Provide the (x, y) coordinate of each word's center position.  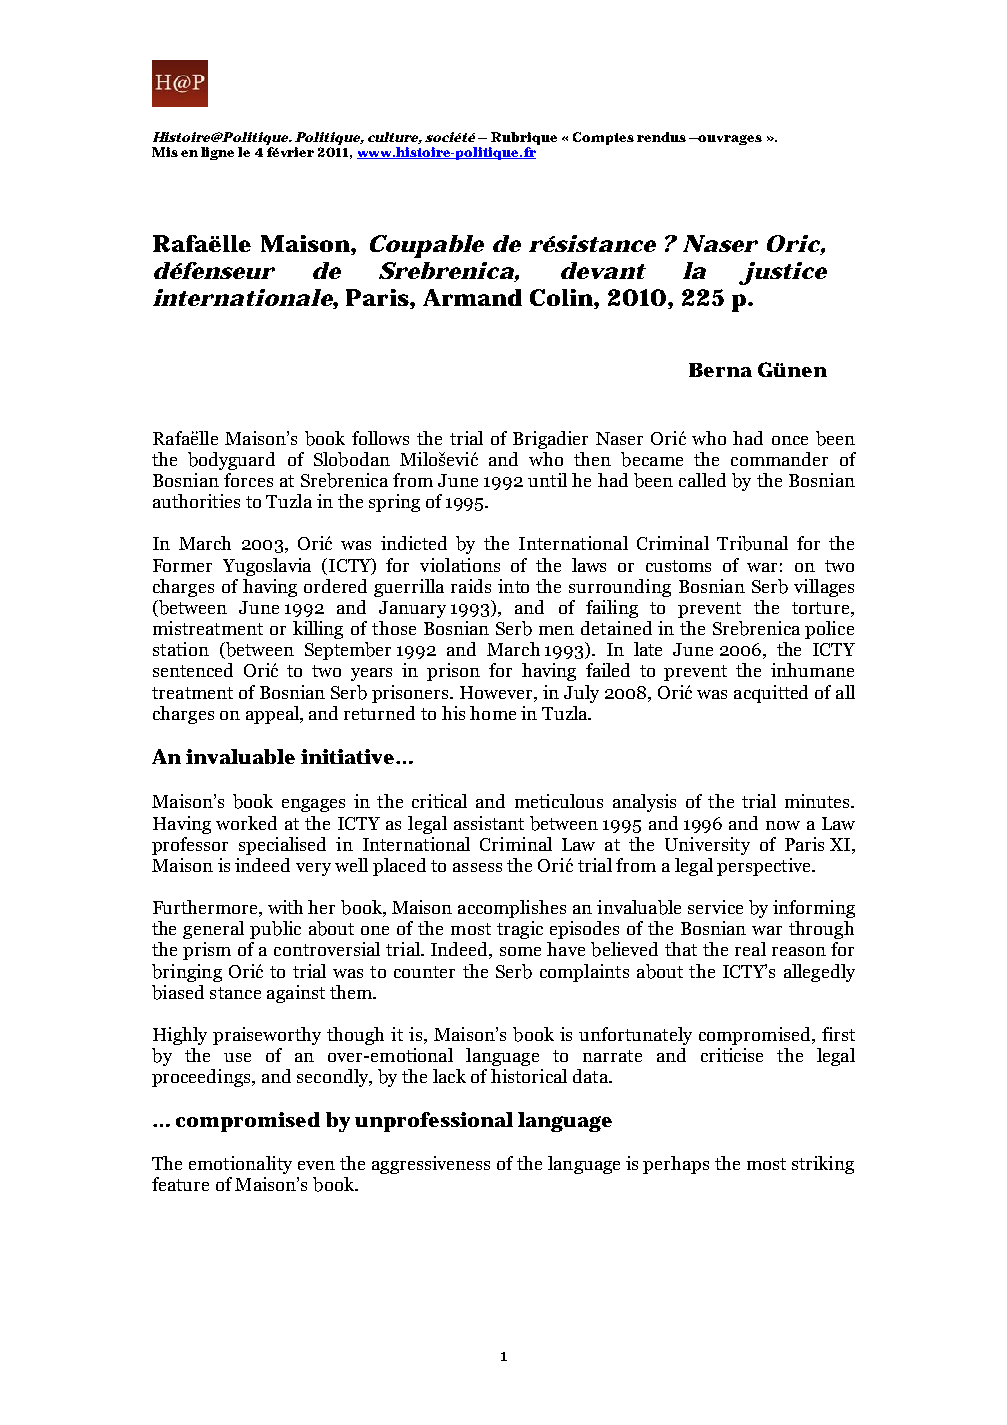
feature (180, 1184)
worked (246, 823)
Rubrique (523, 140)
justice (783, 273)
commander (779, 459)
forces (248, 480)
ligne (217, 153)
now (783, 825)
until (547, 480)
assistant (489, 823)
